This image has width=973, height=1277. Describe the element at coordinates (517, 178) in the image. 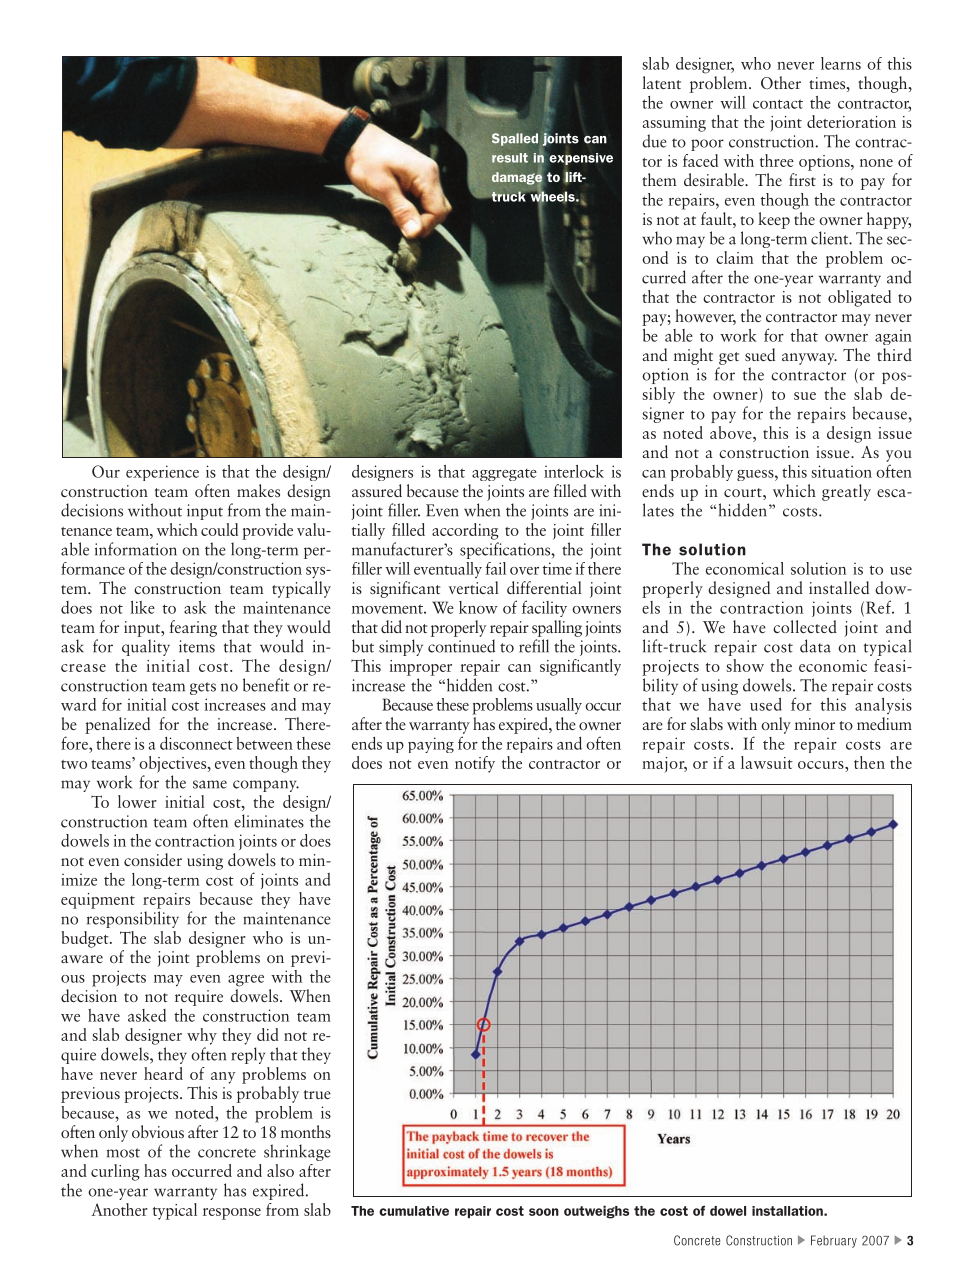

I see `damage` at that location.
